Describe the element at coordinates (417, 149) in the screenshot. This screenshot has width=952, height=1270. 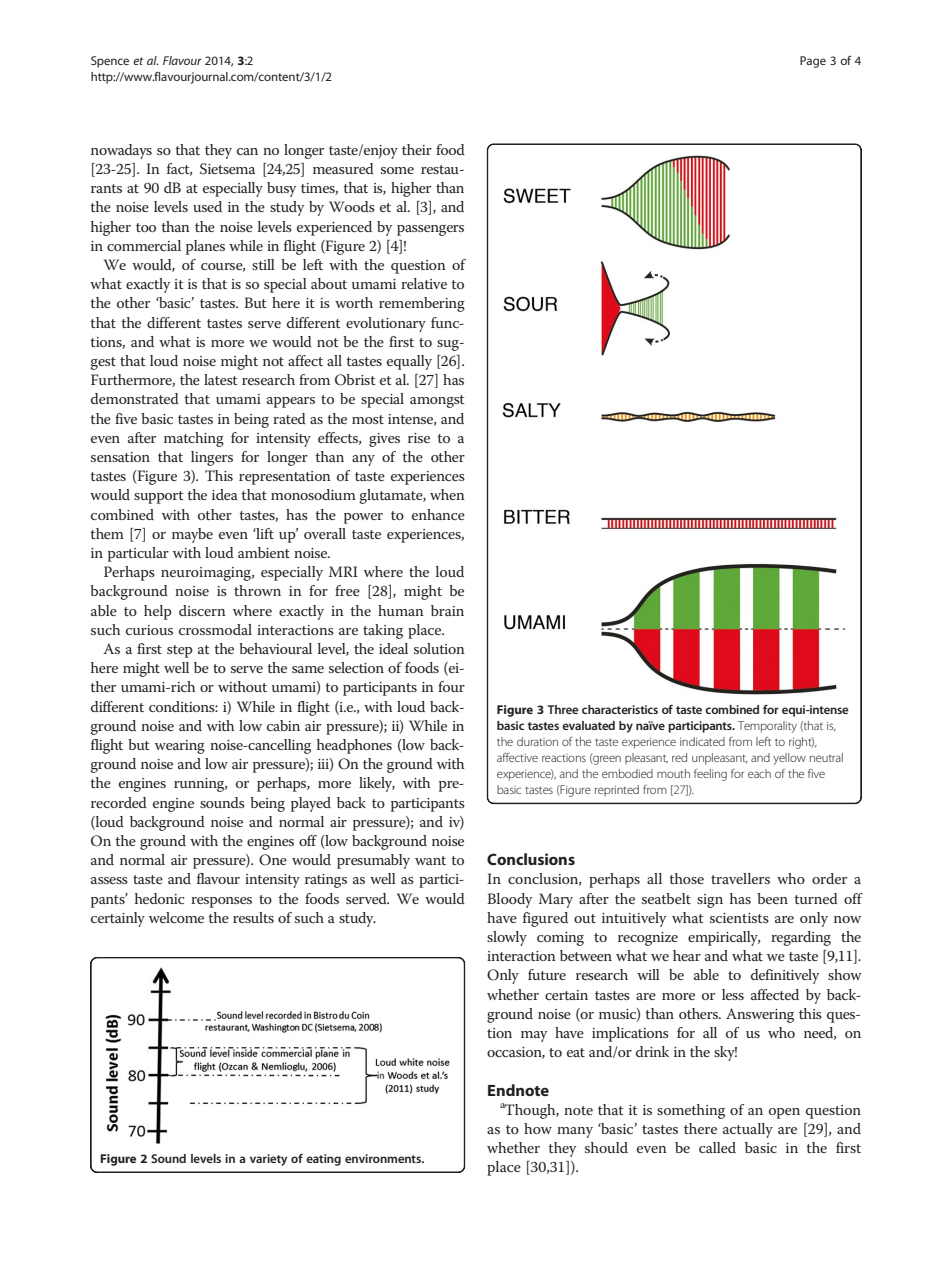
I see `their` at that location.
